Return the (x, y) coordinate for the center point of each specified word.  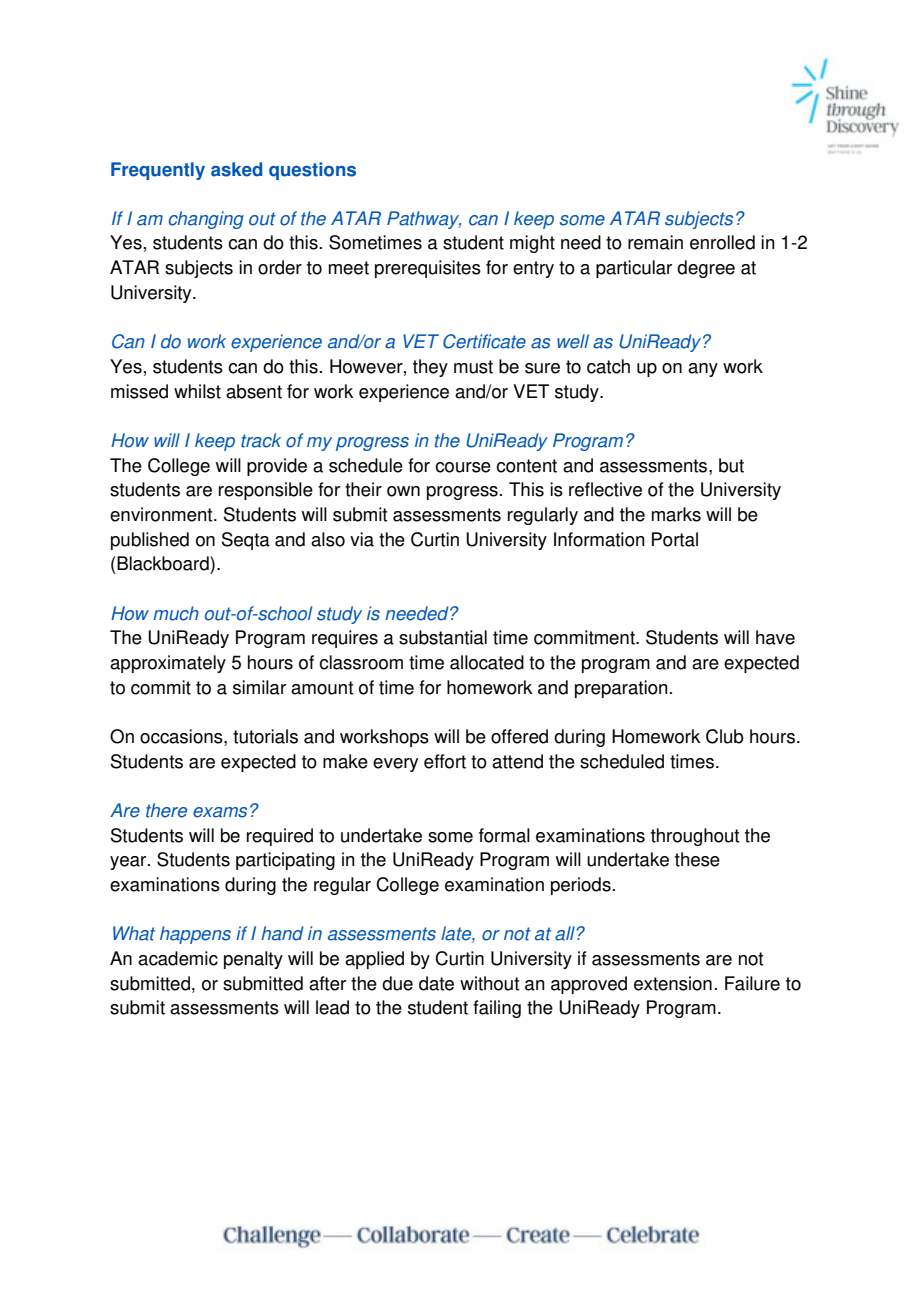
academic (178, 958)
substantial (443, 637)
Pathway (424, 220)
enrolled (722, 242)
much (176, 613)
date (436, 983)
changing (206, 220)
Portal (675, 539)
